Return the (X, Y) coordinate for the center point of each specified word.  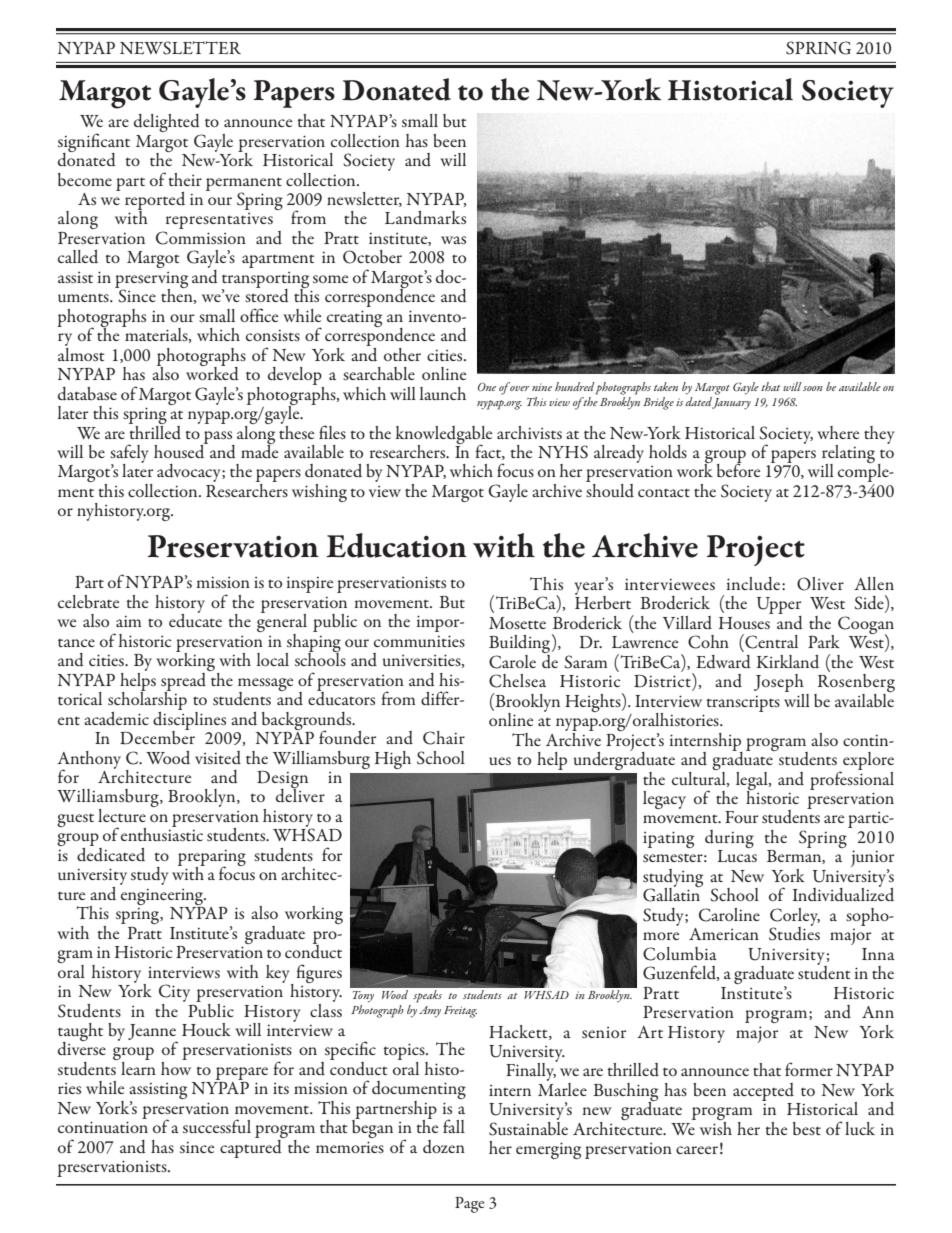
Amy (430, 1012)
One (487, 387)
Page (469, 1205)
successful (217, 1126)
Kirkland (787, 662)
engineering (163, 897)
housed (180, 450)
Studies (794, 932)
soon (813, 388)
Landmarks (425, 218)
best (807, 1129)
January (731, 404)
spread (183, 683)
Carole (512, 662)
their (185, 179)
